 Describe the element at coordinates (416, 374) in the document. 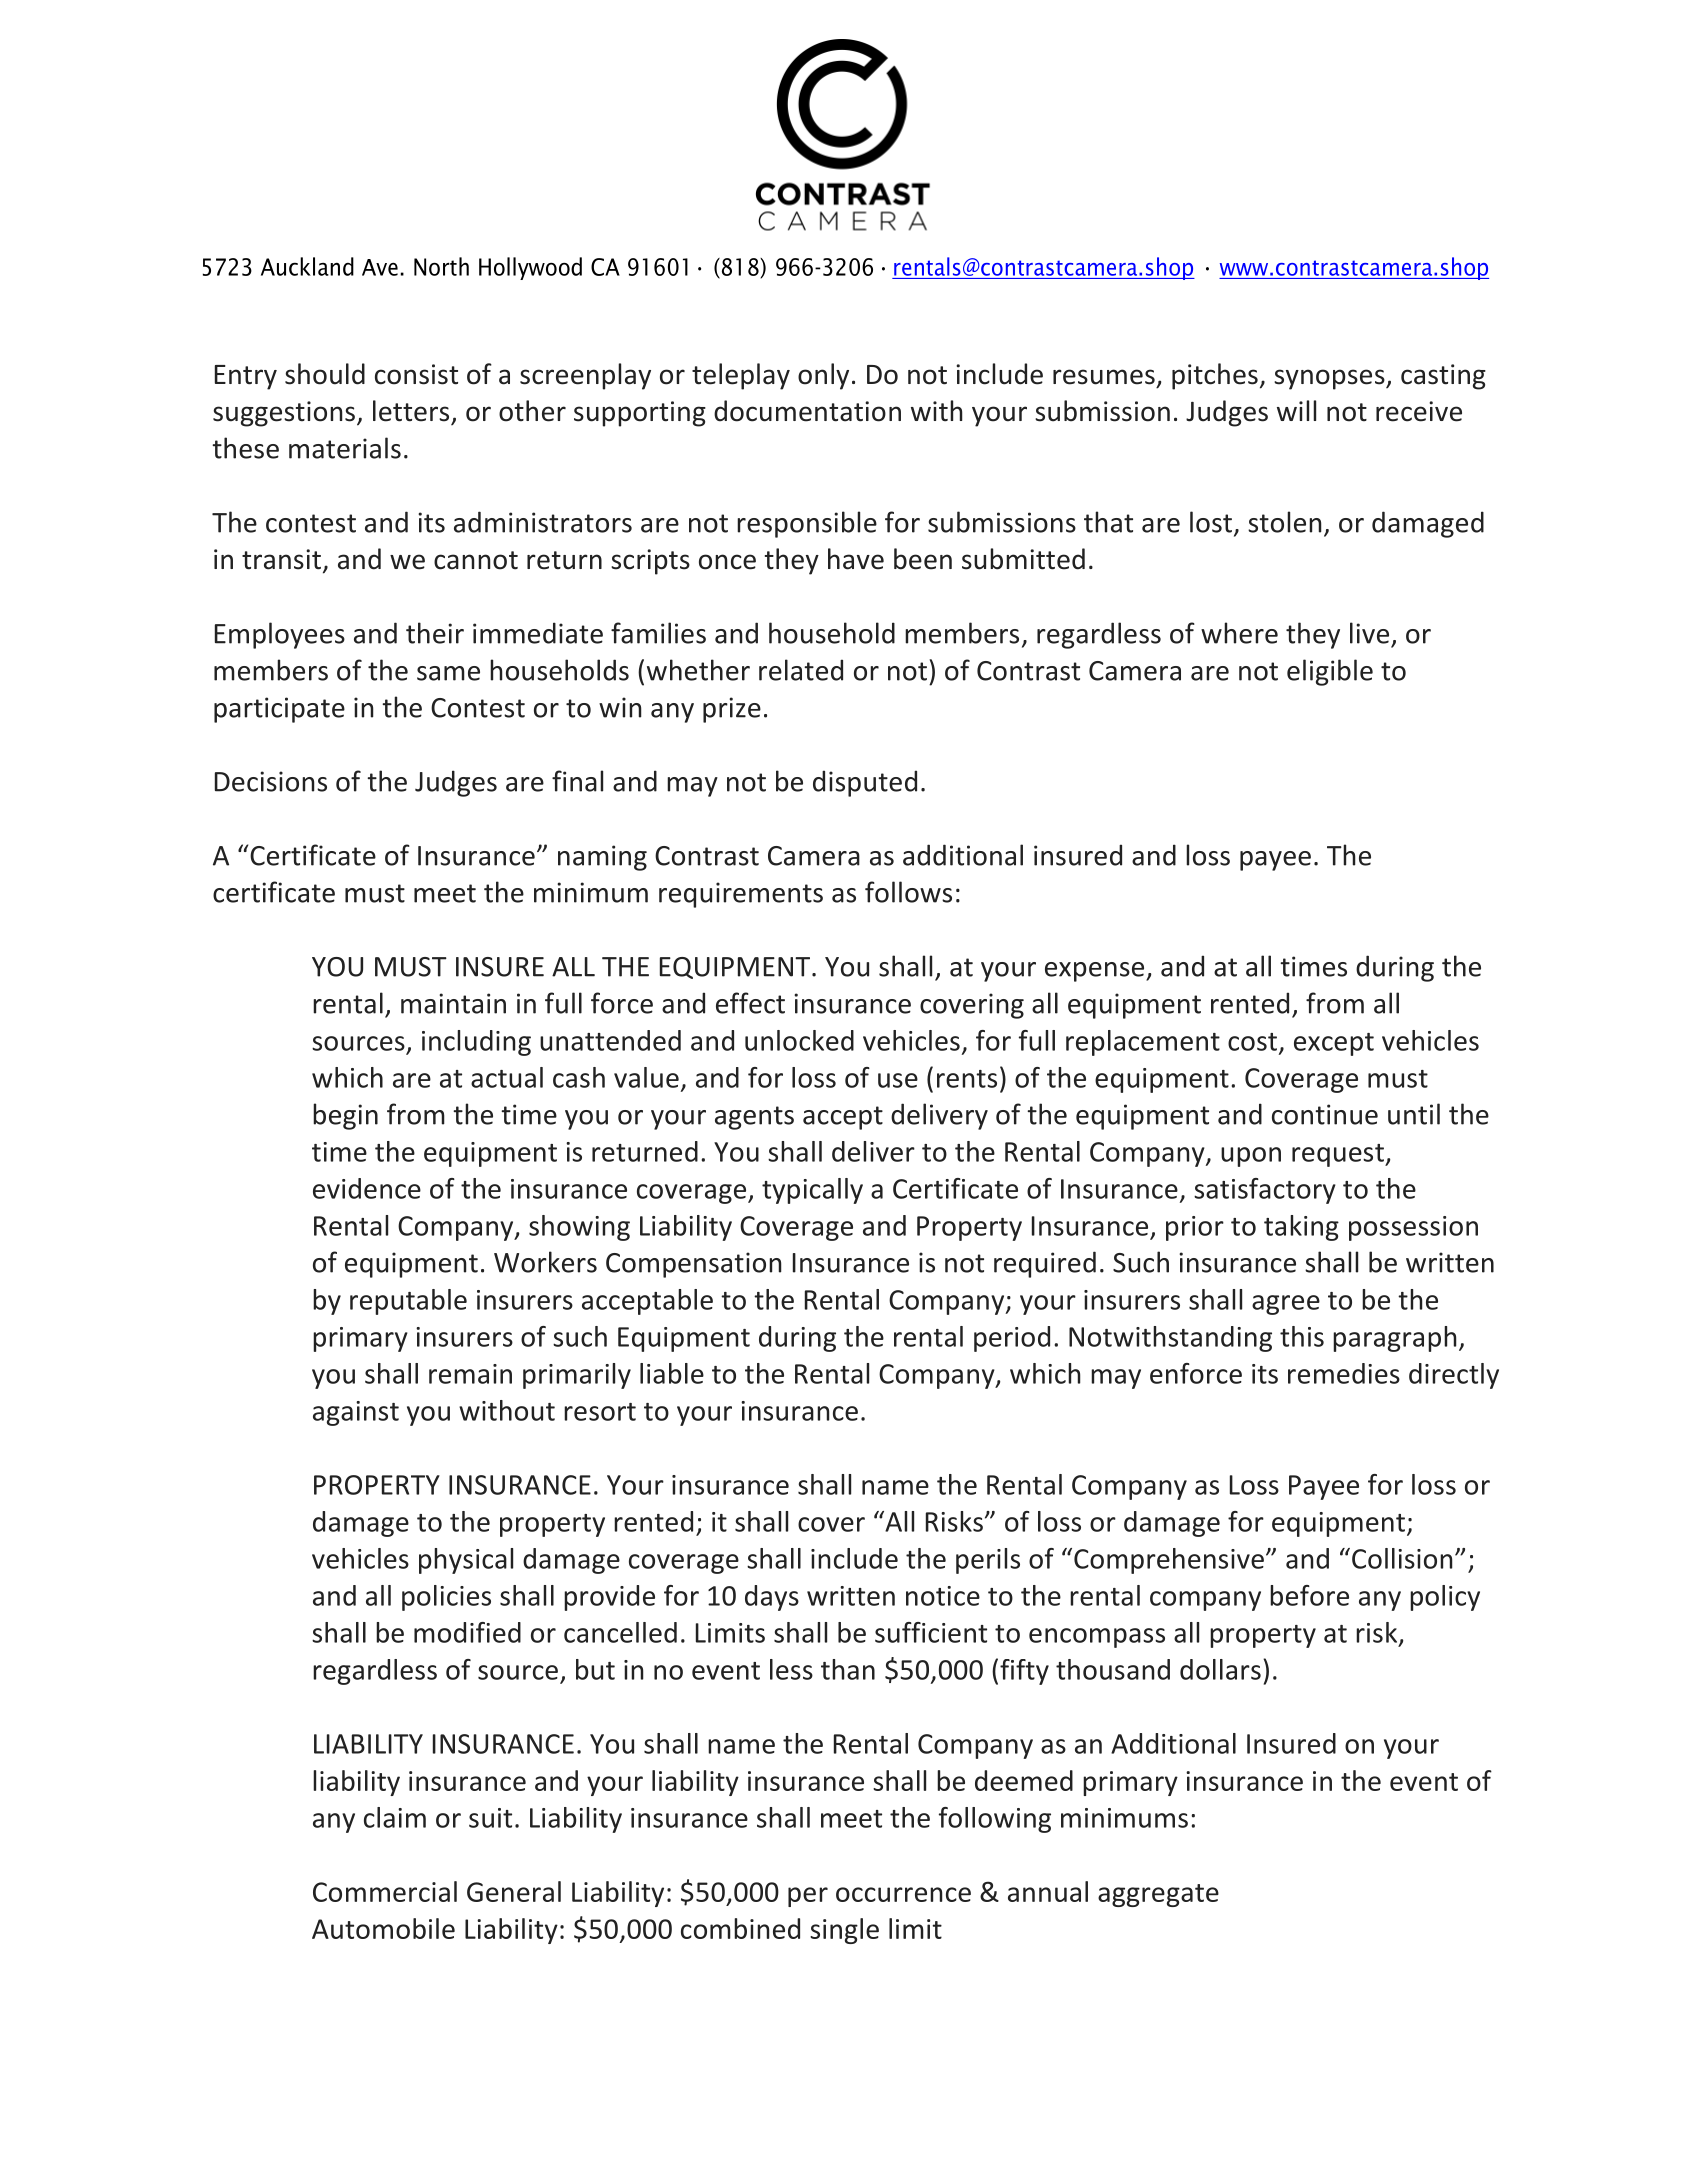

I see `consist` at that location.
